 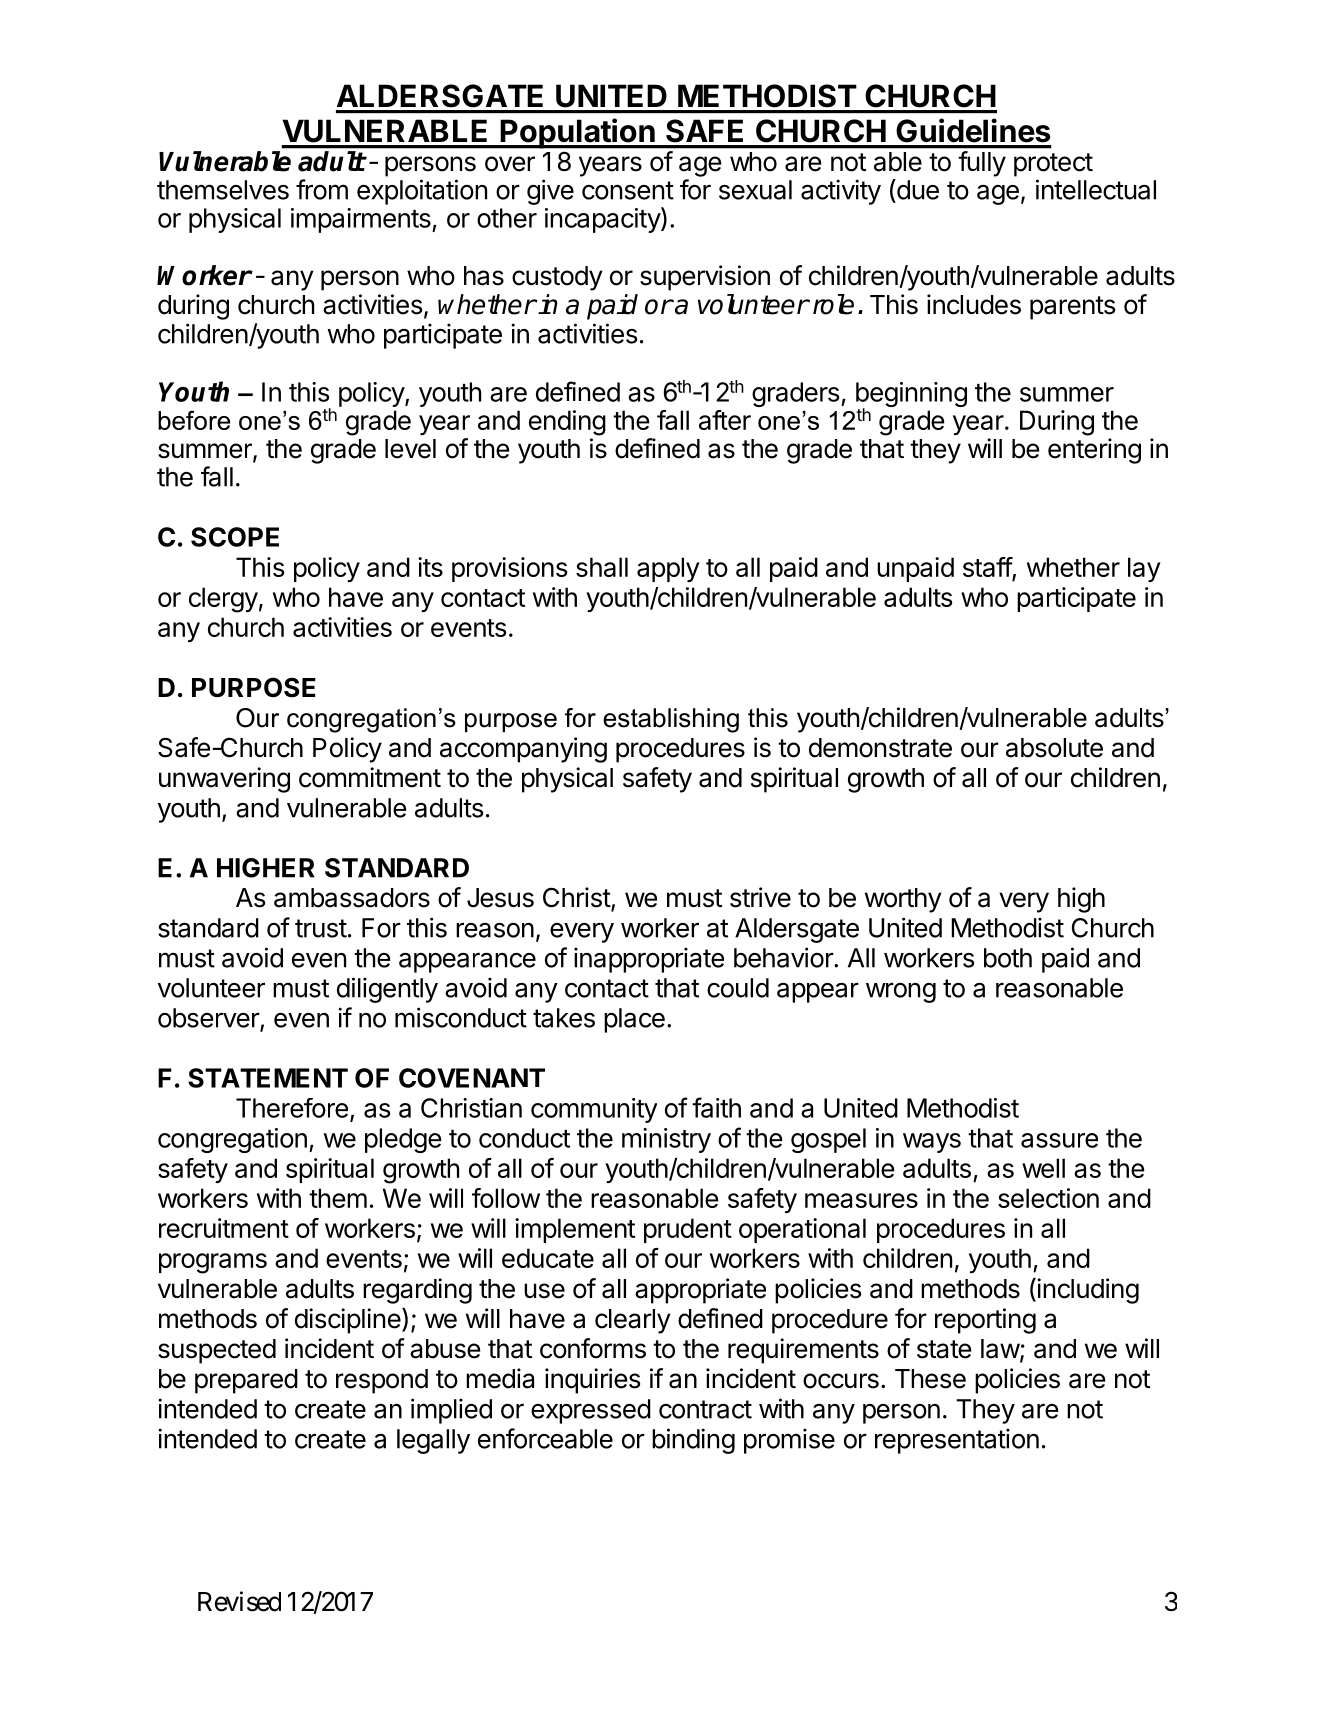 What do you see at coordinates (239, 1601) in the document?
I see `Revised` at bounding box center [239, 1601].
